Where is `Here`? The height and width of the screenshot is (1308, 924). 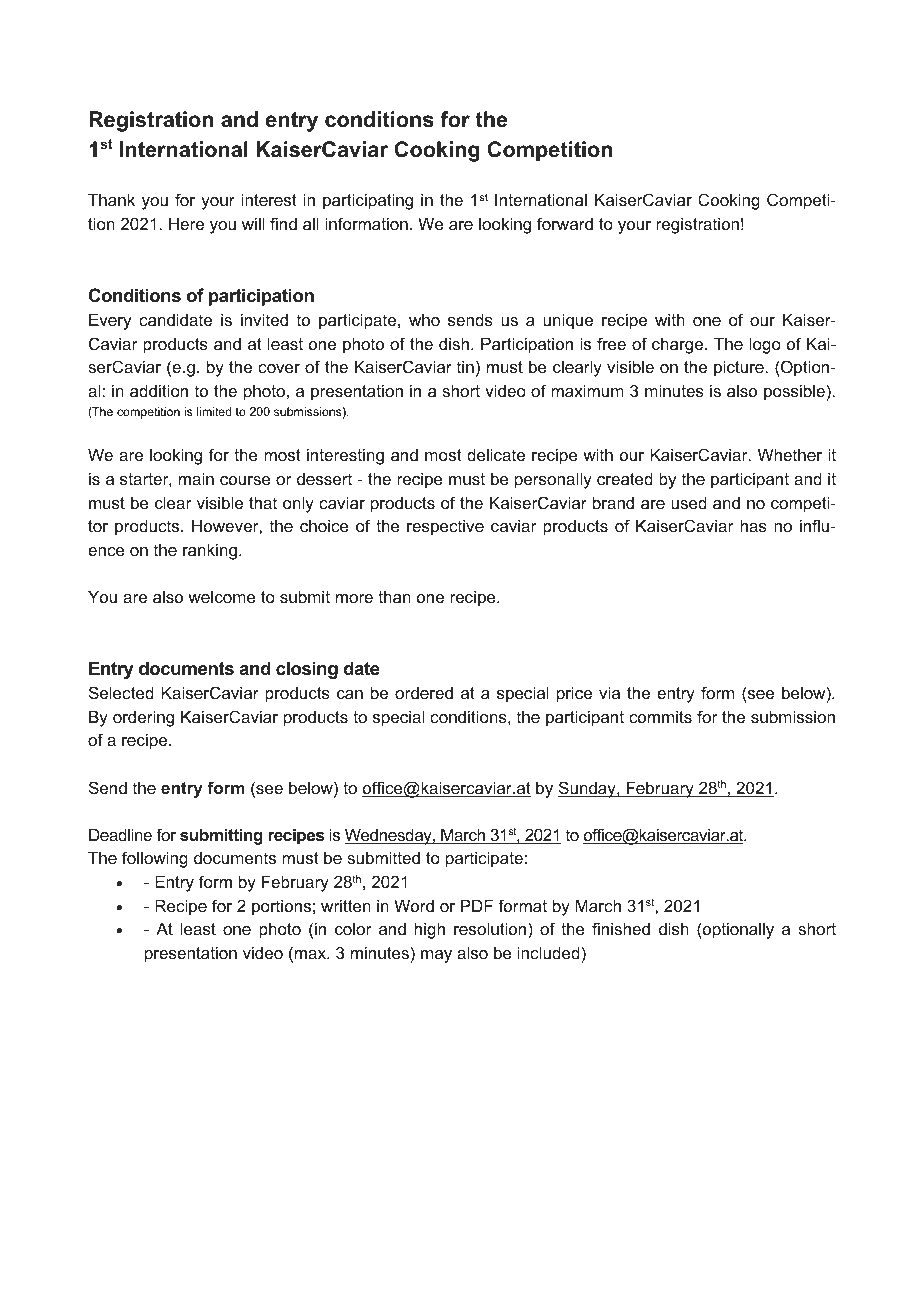
Here is located at coordinates (186, 223).
